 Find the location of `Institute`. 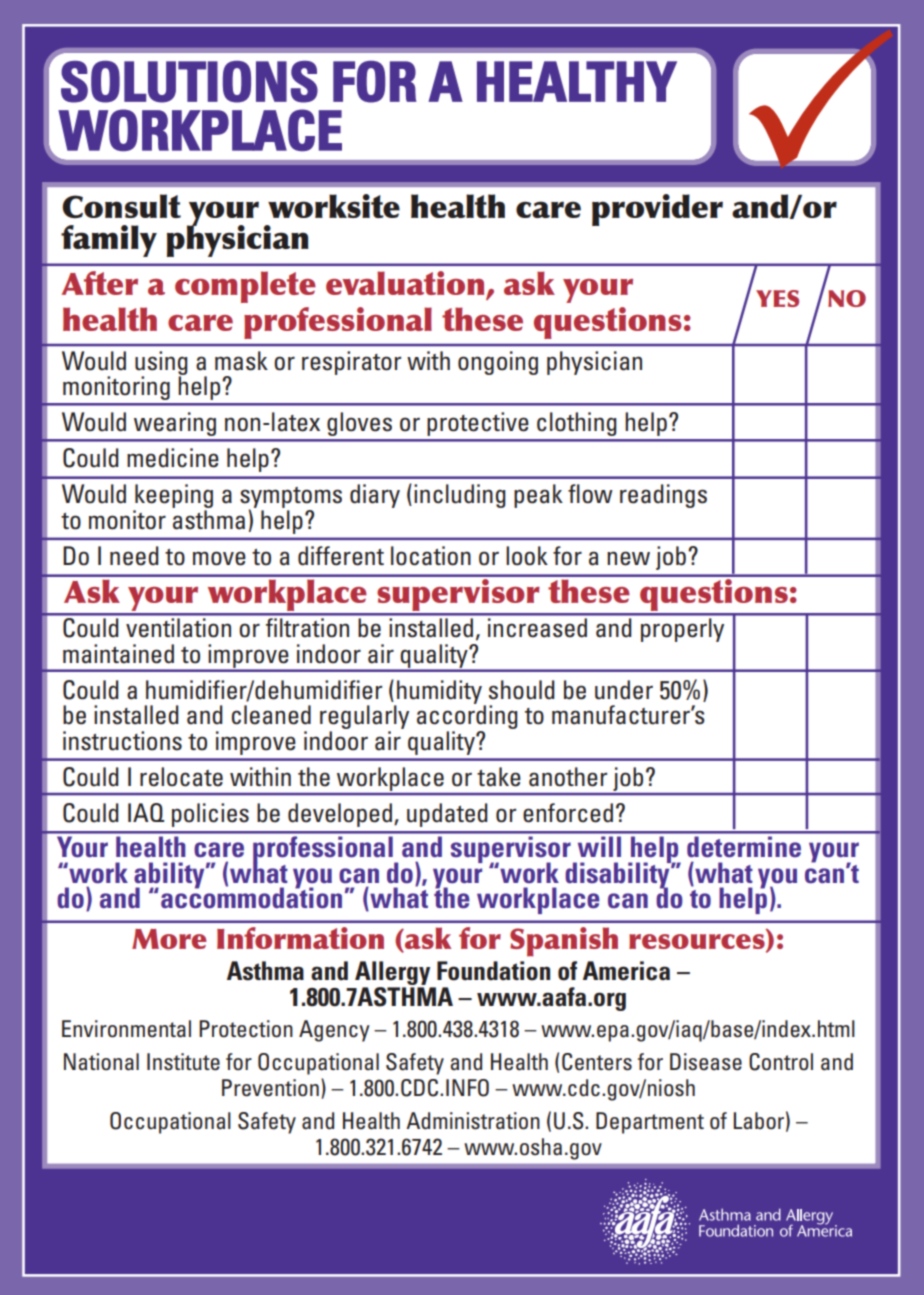

Institute is located at coordinates (183, 1062).
